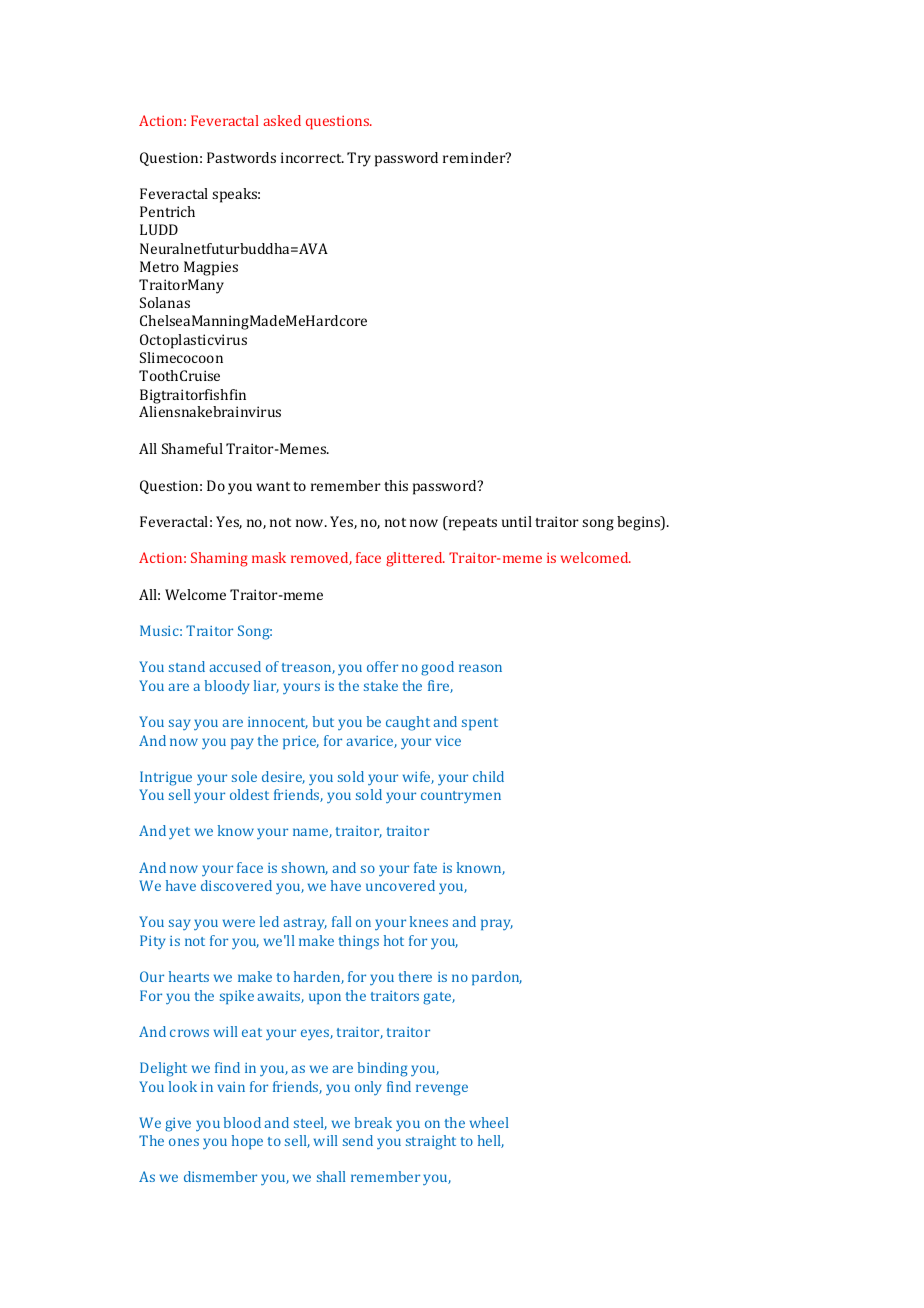 Image resolution: width=924 pixels, height=1308 pixels. Describe the element at coordinates (491, 1141) in the page. I see `hell` at that location.
